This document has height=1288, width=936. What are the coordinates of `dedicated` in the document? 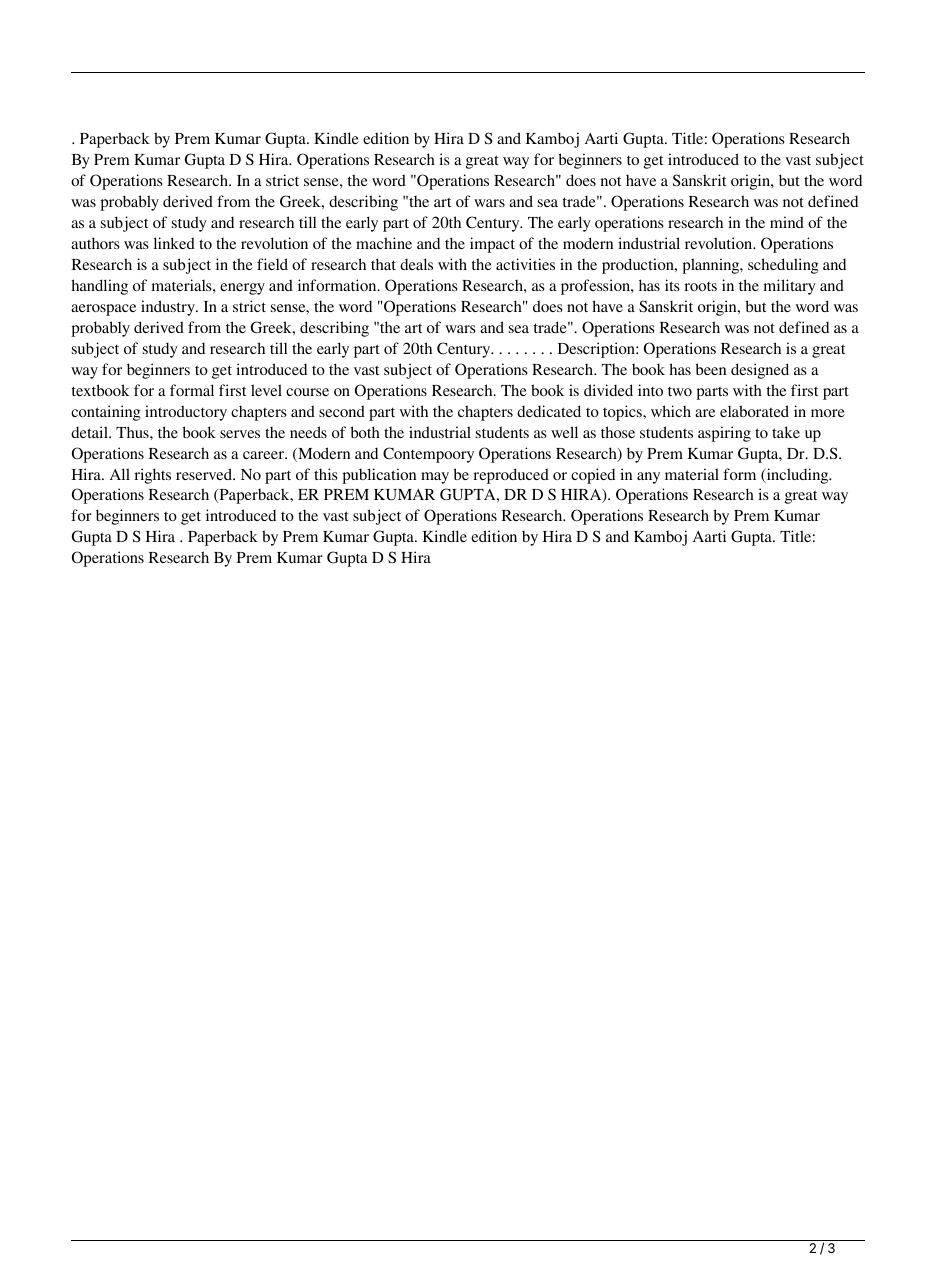 It's located at (549, 411).
